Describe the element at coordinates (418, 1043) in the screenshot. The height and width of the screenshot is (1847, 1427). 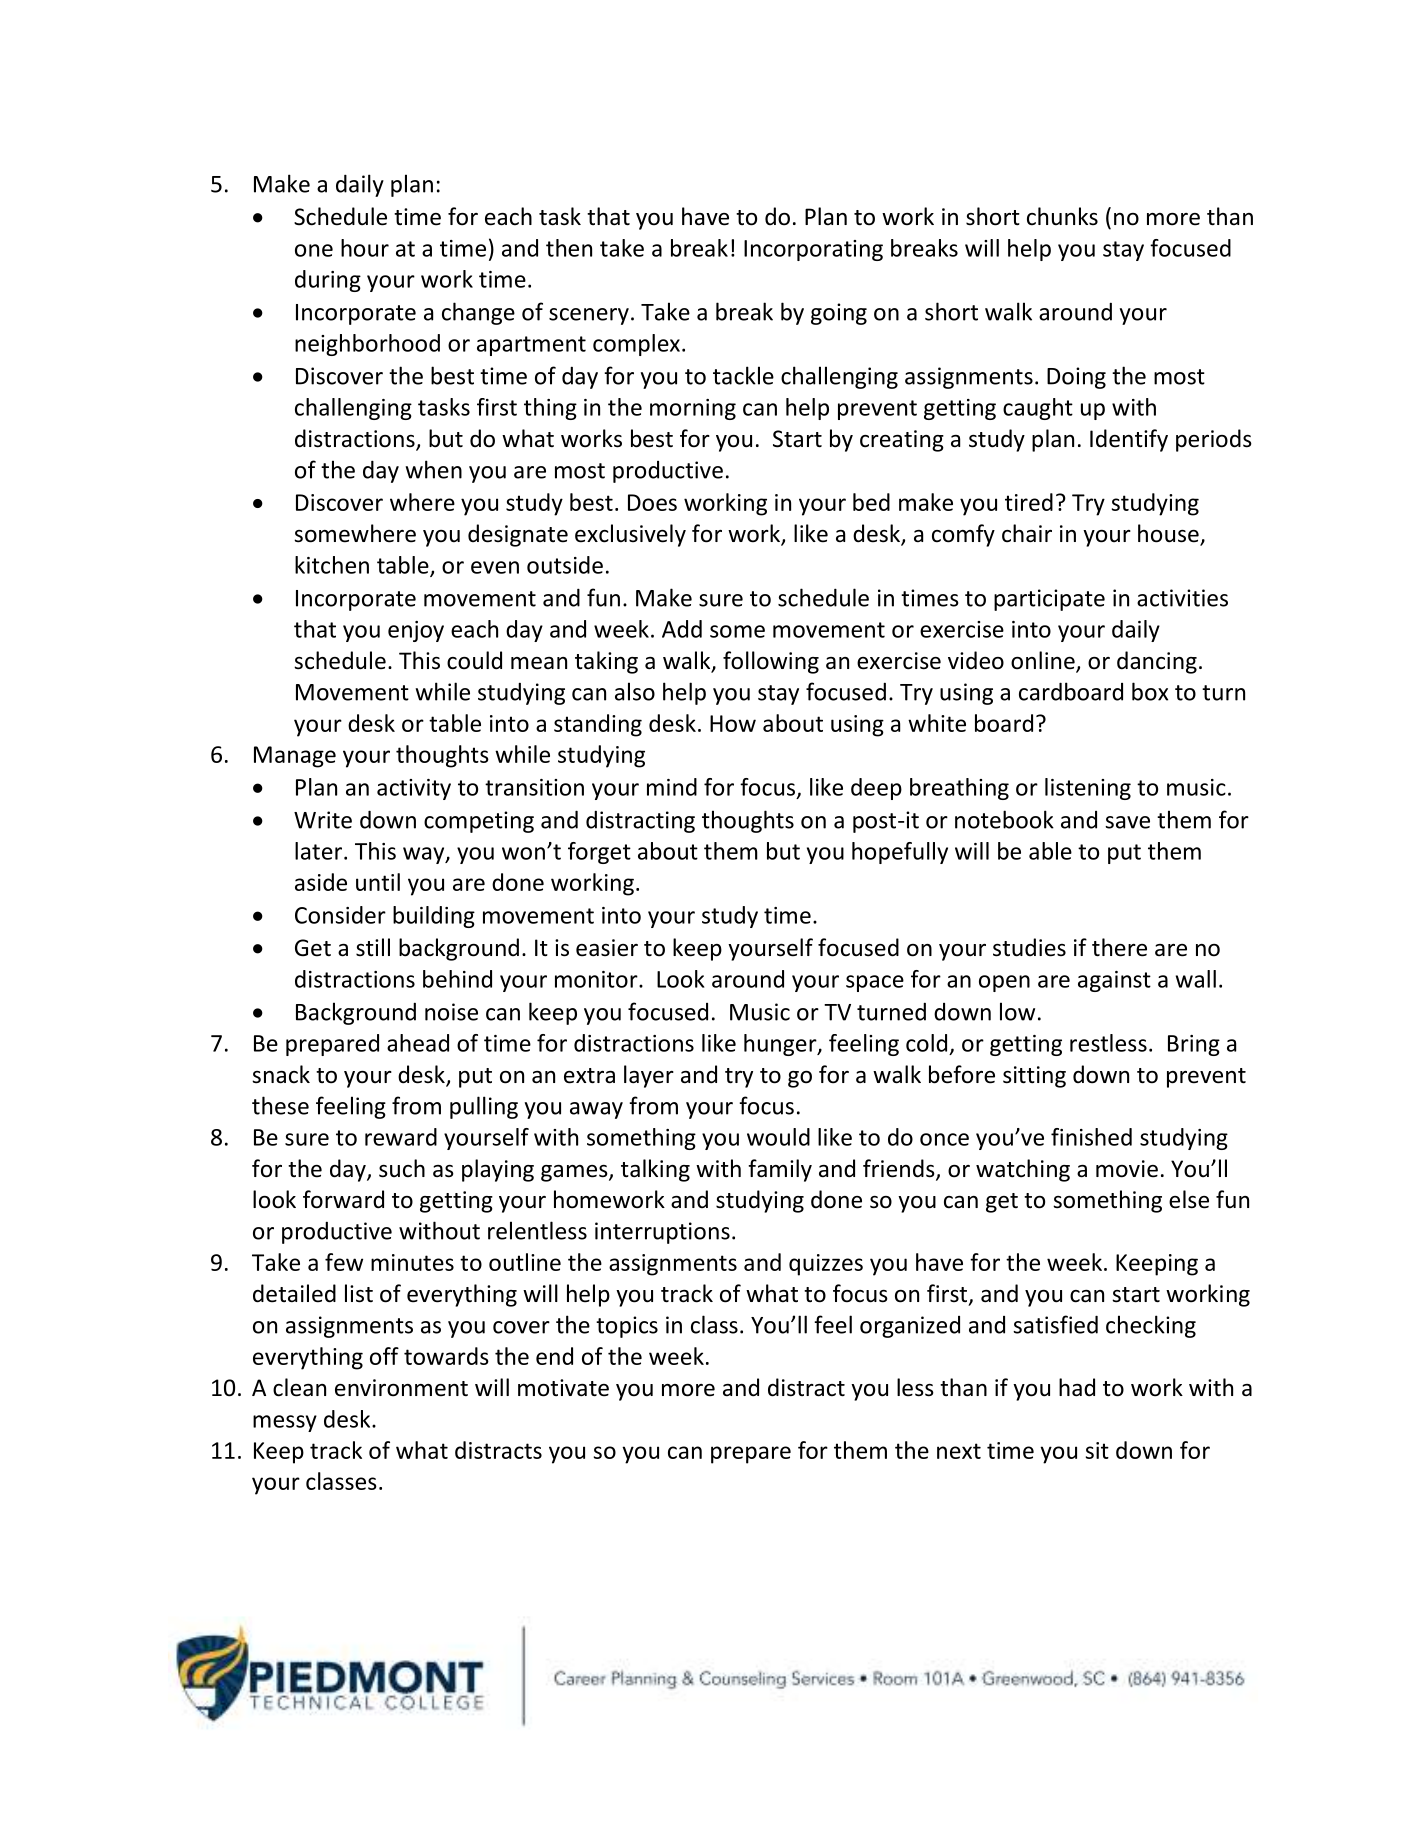
I see `ahead` at that location.
